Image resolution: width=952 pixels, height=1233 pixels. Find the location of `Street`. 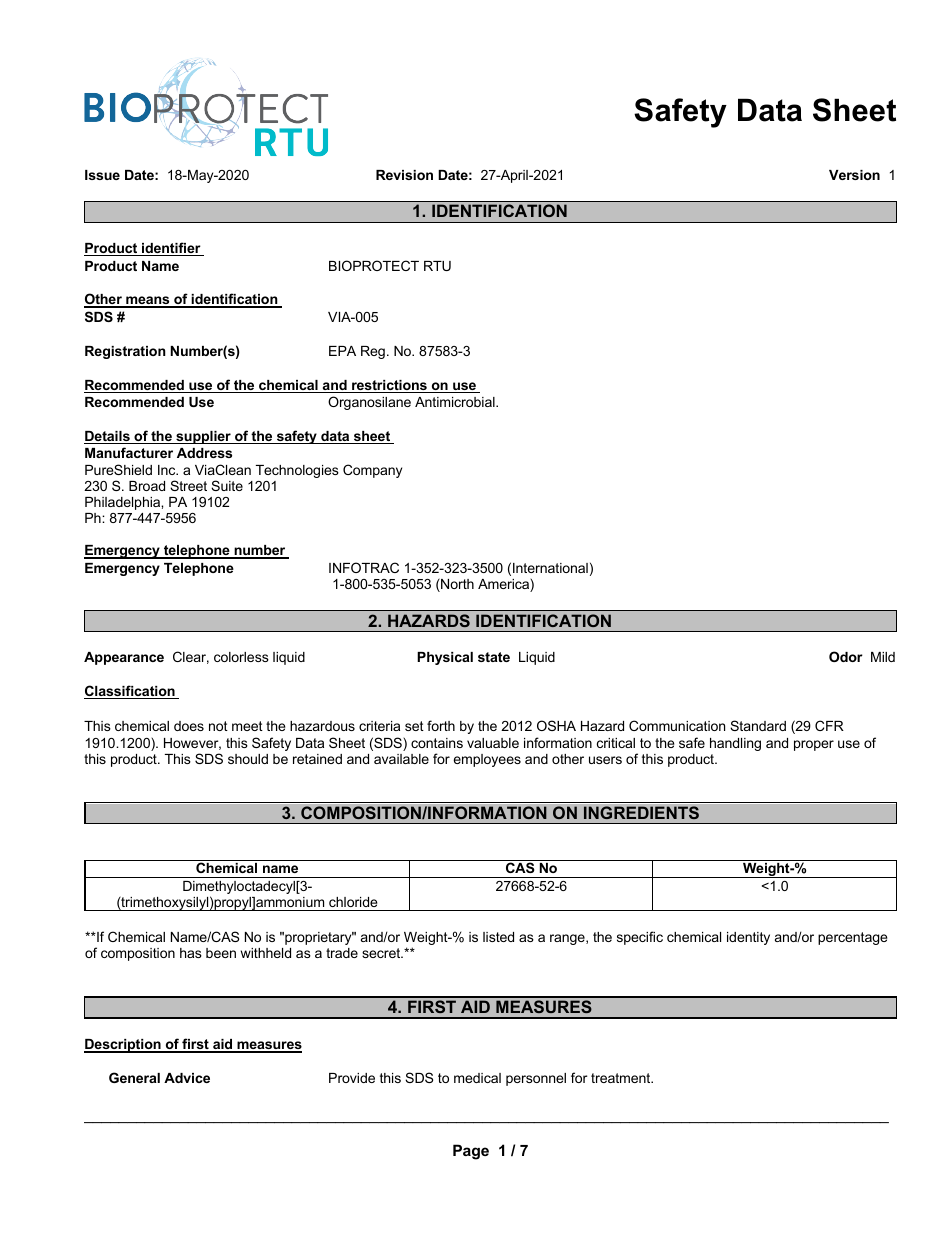

Street is located at coordinates (188, 485).
